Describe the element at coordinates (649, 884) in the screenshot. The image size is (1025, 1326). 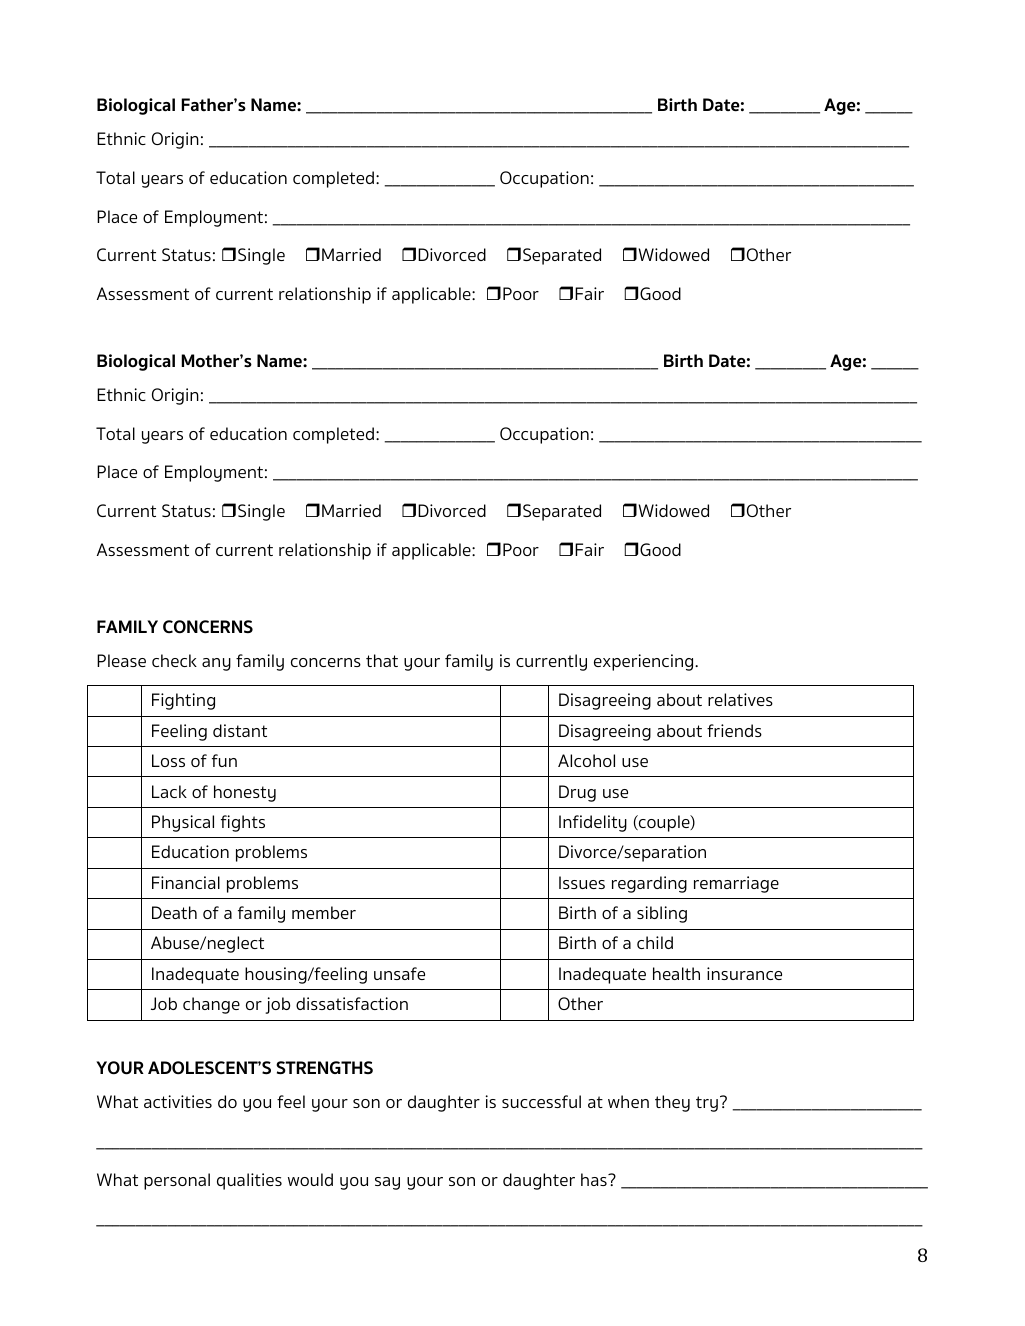
I see `regarding` at that location.
